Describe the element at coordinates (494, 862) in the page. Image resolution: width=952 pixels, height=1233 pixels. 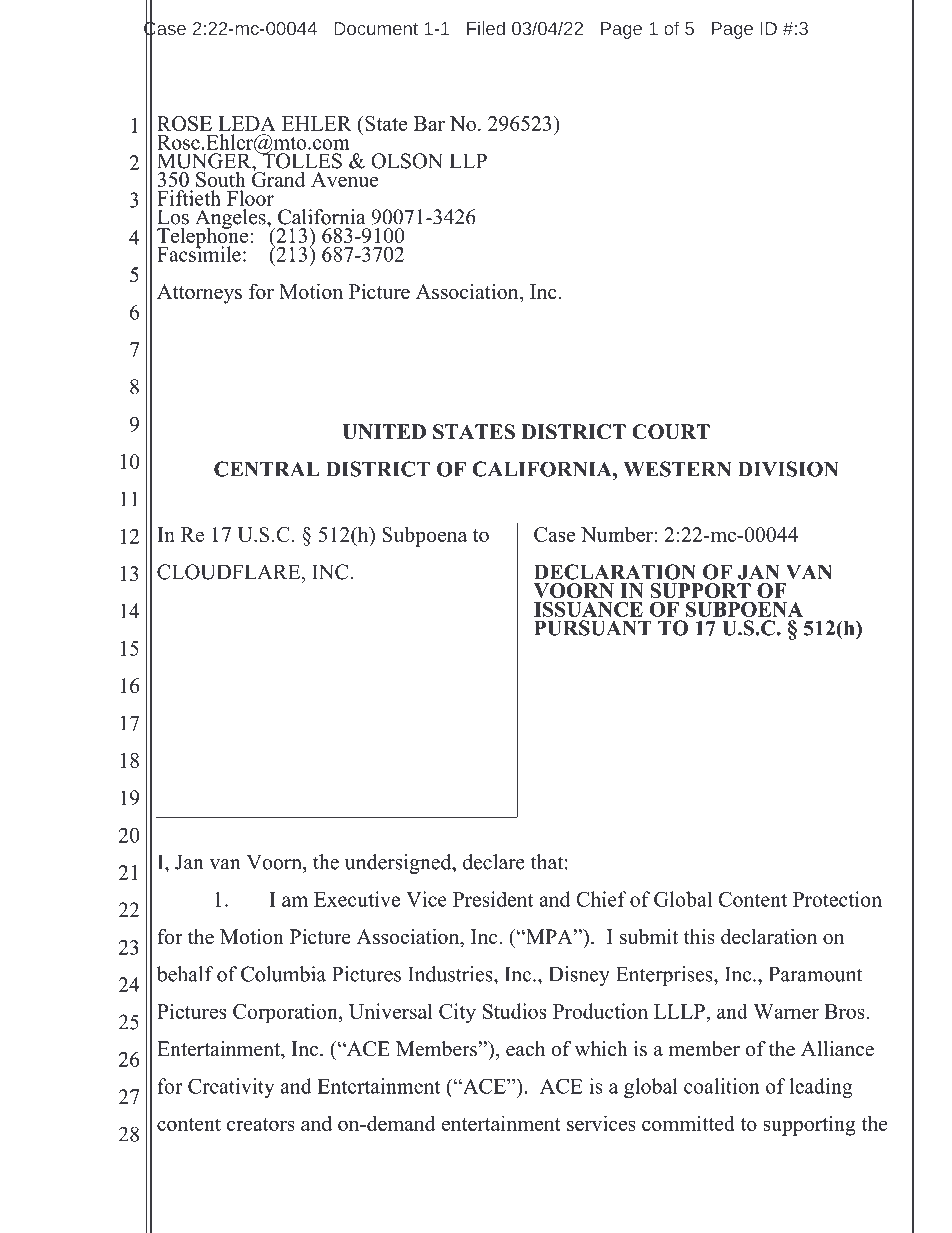
I see `declare` at that location.
